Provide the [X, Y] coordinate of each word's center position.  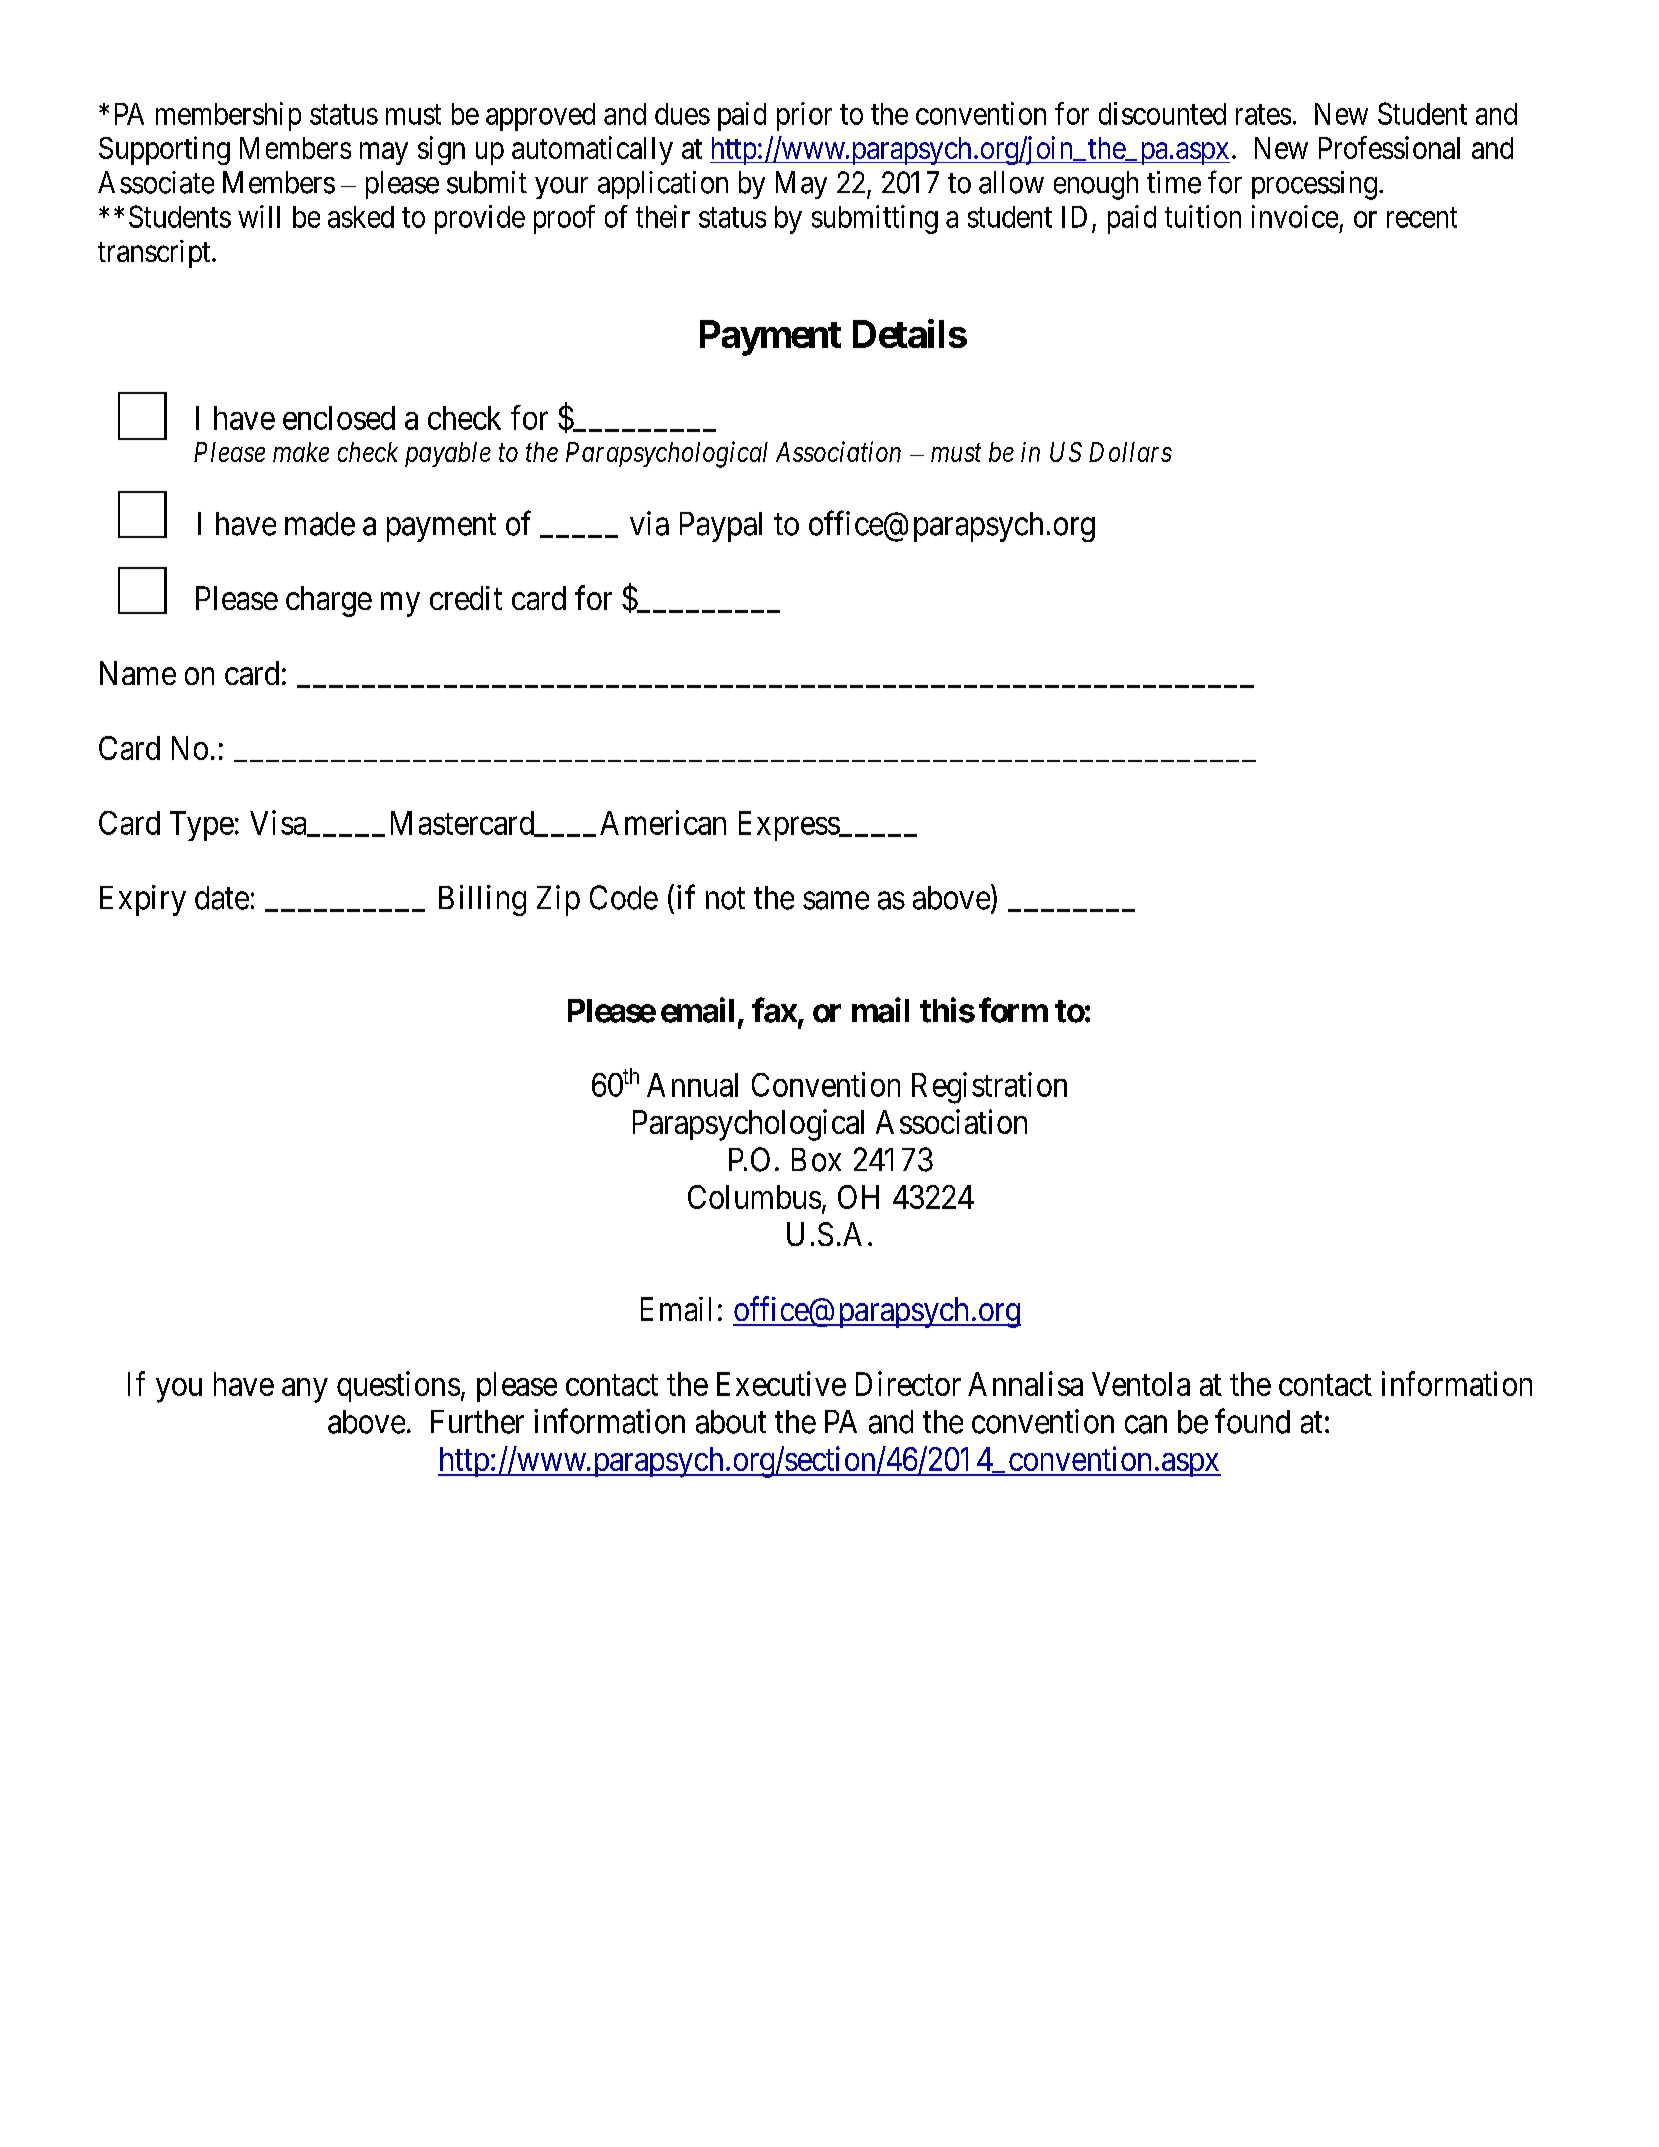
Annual [692, 1085]
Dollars [1130, 452]
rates [1263, 115]
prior [804, 116]
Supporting [164, 150]
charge [329, 601]
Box [816, 1160]
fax [774, 1010]
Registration [989, 1088]
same [836, 901]
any [305, 1390]
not [725, 899]
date [222, 898]
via [649, 523]
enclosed [339, 418]
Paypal [721, 527]
